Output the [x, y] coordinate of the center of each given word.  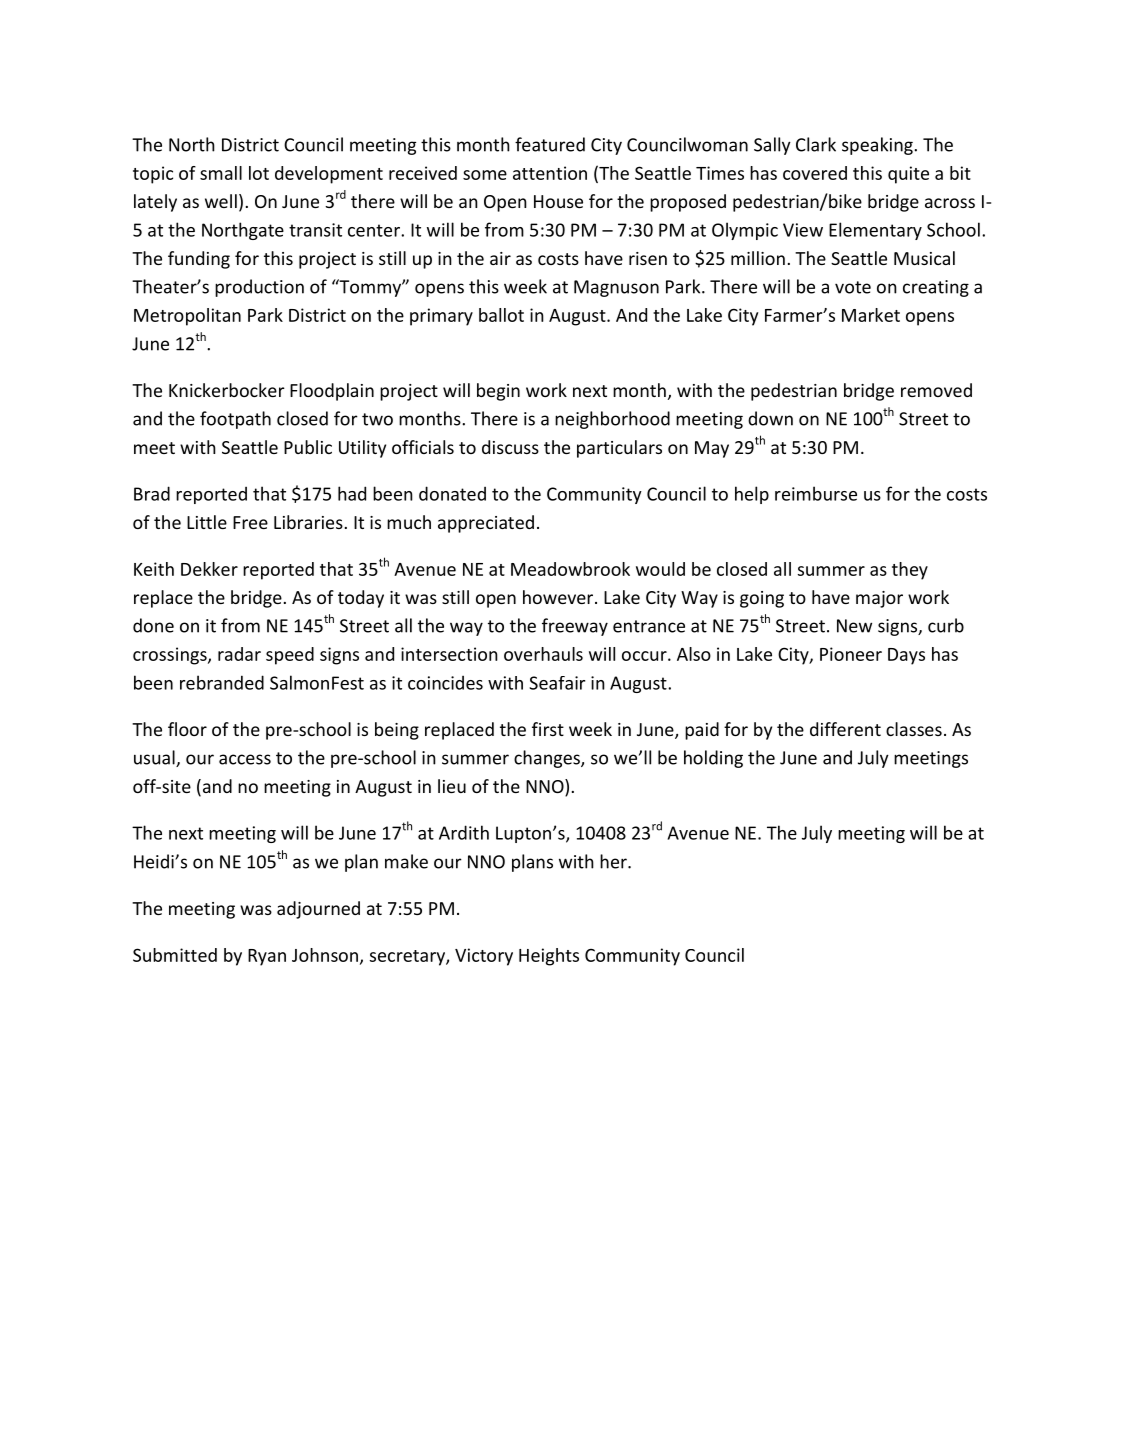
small [221, 173]
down [770, 418]
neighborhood [612, 420]
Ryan [267, 957]
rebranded [222, 682]
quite [908, 175]
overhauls [543, 654]
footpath [235, 420]
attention [550, 173]
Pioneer [851, 654]
